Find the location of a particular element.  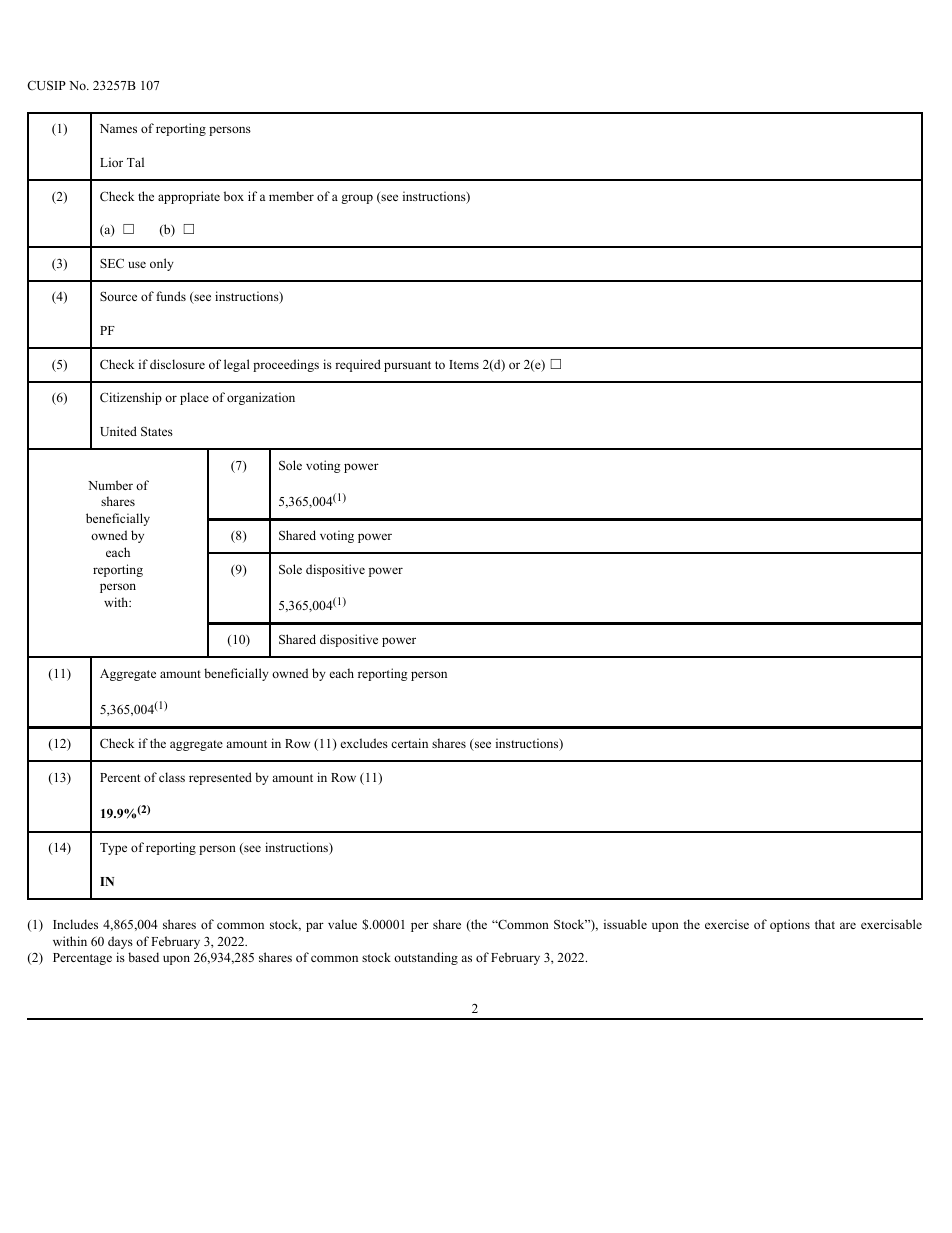

States is located at coordinates (157, 431).
